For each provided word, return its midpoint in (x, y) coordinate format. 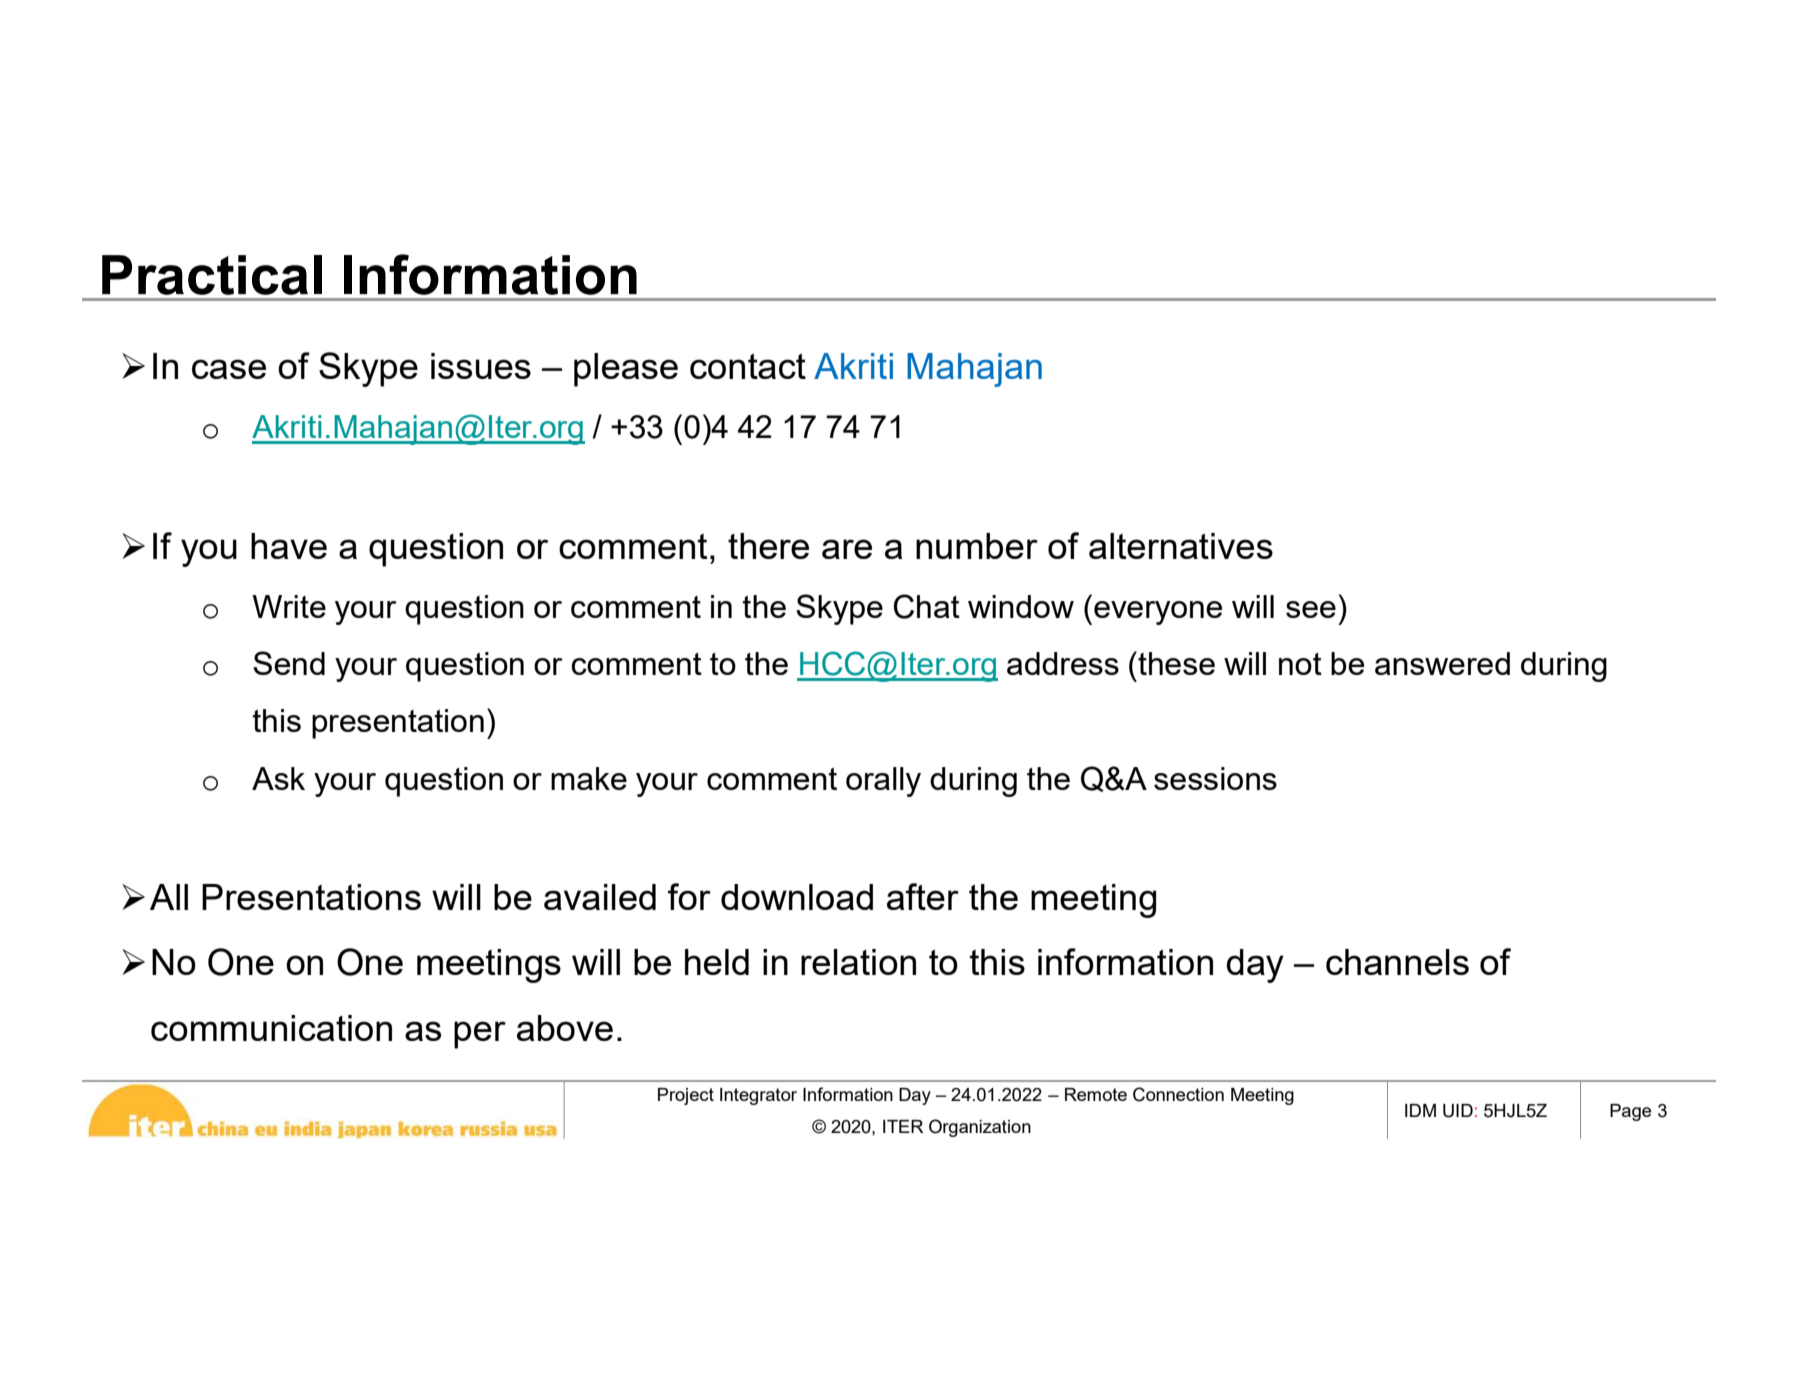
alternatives (1181, 546)
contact (748, 366)
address (1063, 663)
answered (1442, 663)
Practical (212, 275)
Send (289, 663)
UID (1458, 1111)
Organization (980, 1128)
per (480, 1035)
